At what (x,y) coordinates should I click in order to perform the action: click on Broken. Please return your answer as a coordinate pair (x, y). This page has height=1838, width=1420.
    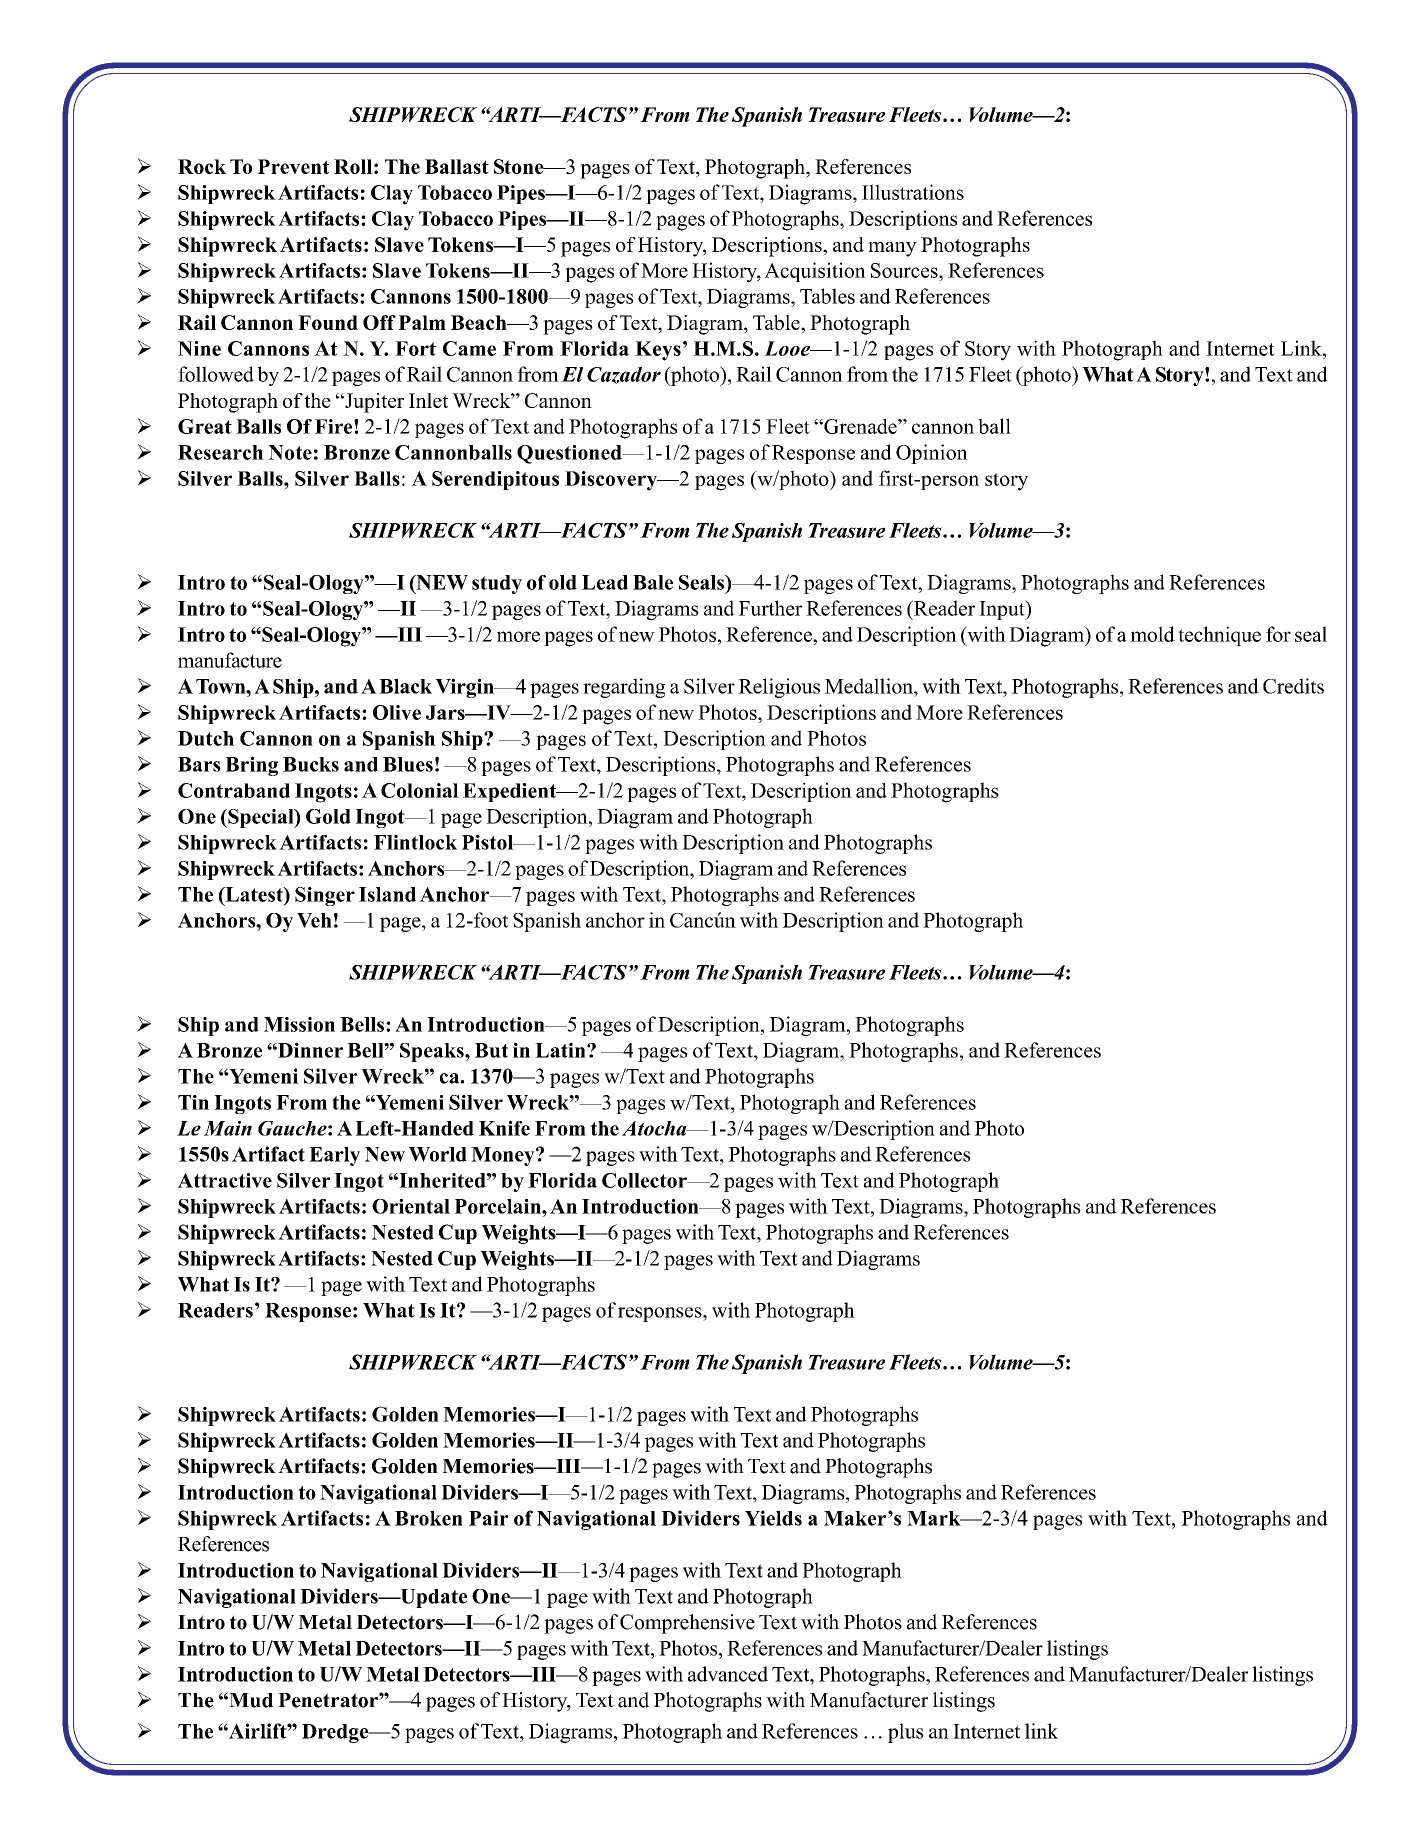
    Looking at the image, I should click on (429, 1518).
